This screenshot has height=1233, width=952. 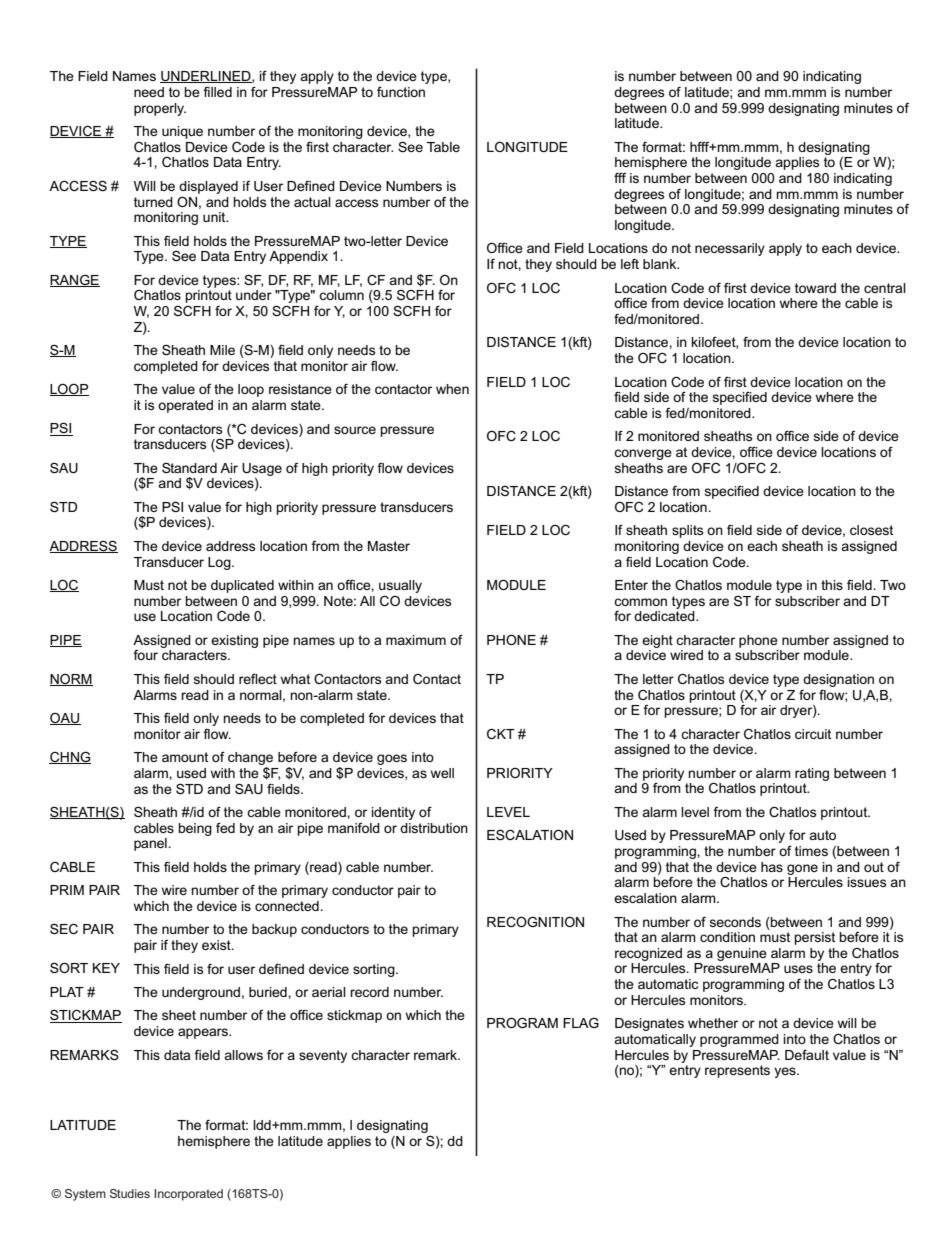 I want to click on seventy, so click(x=323, y=1056).
